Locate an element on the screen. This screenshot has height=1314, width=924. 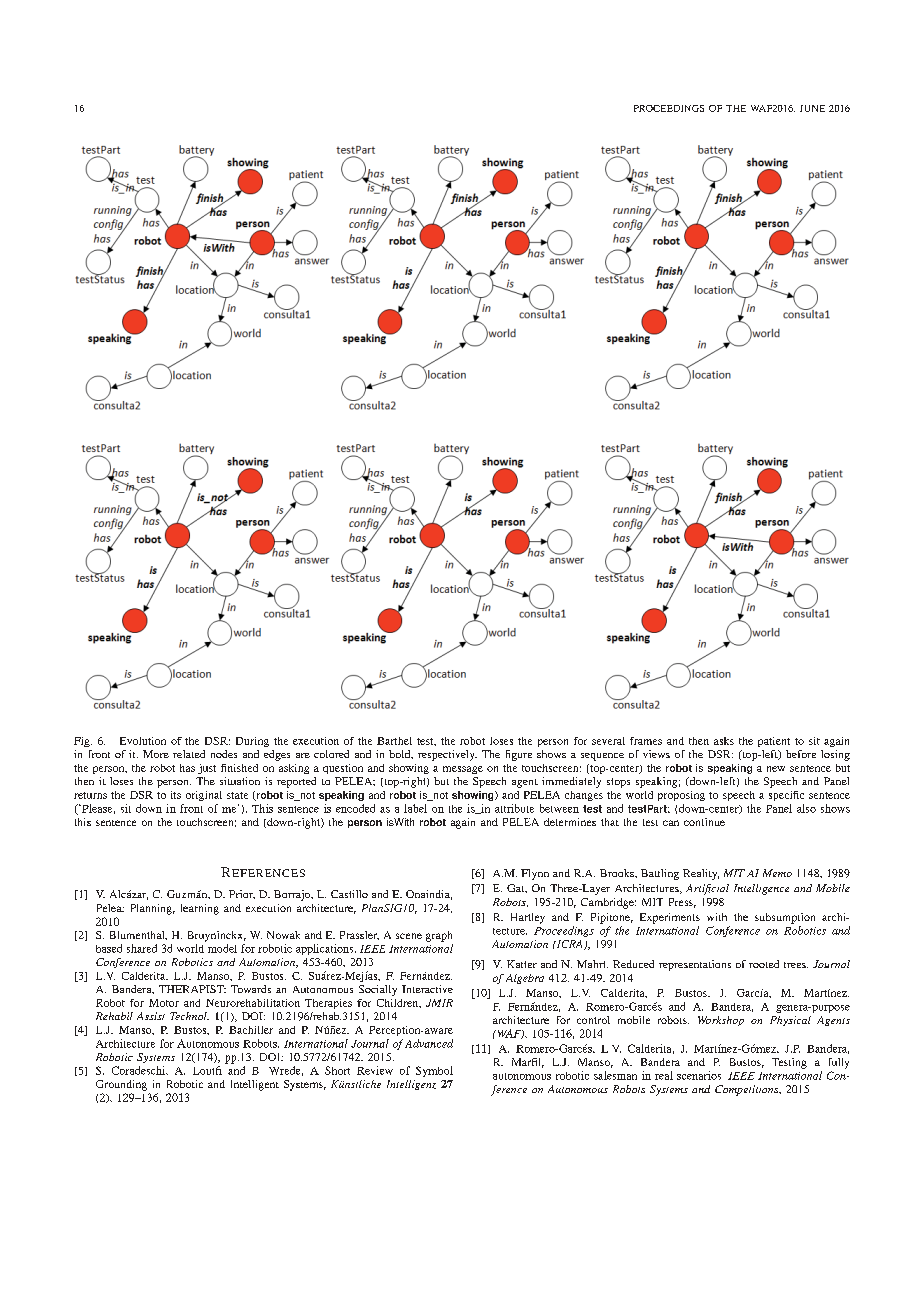
Barthel is located at coordinates (394, 741).
